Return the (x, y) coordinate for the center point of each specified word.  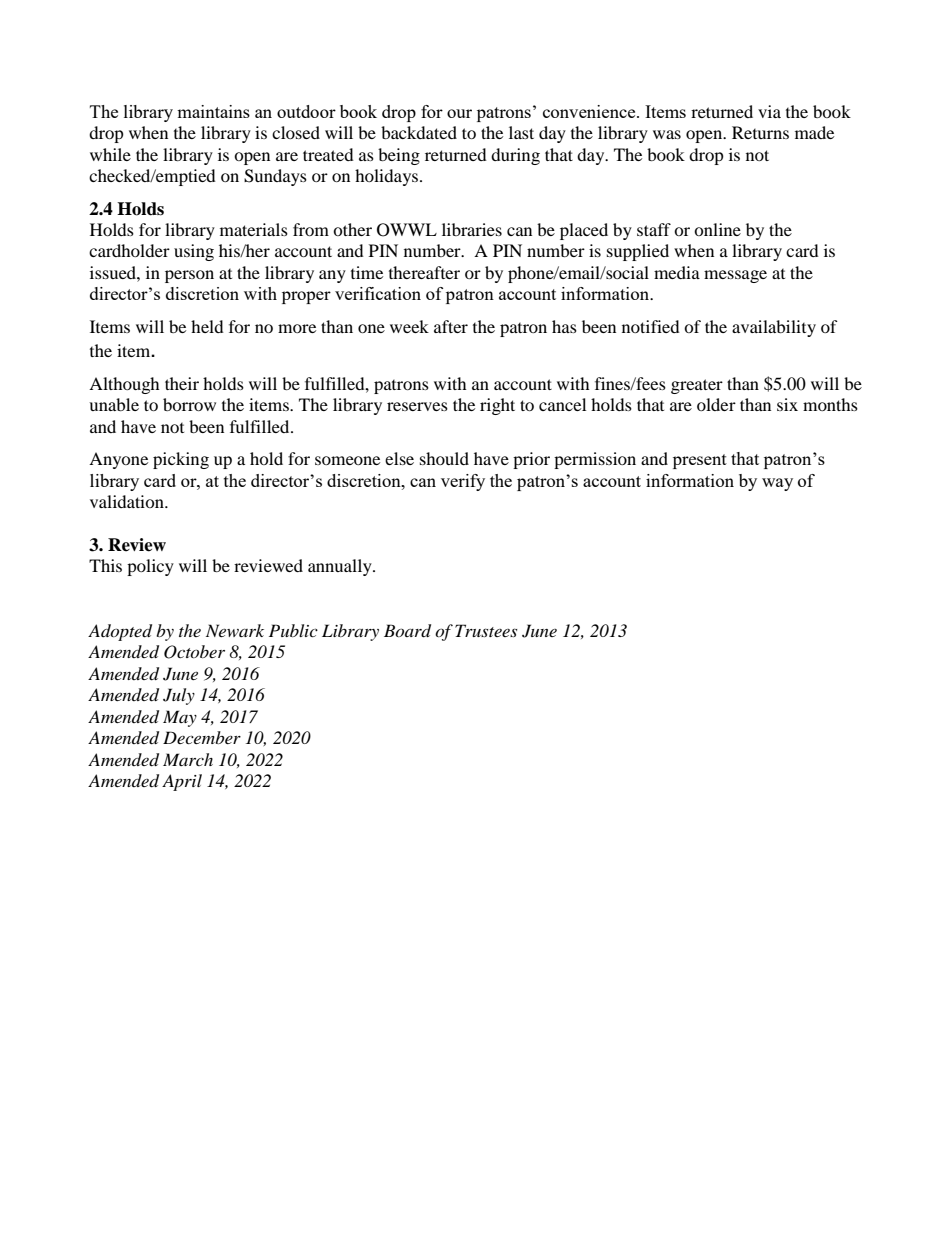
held (207, 326)
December (202, 737)
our (459, 113)
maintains (213, 111)
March (188, 759)
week (409, 326)
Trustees (486, 630)
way (777, 484)
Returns (760, 132)
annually (341, 567)
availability (774, 328)
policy (150, 567)
